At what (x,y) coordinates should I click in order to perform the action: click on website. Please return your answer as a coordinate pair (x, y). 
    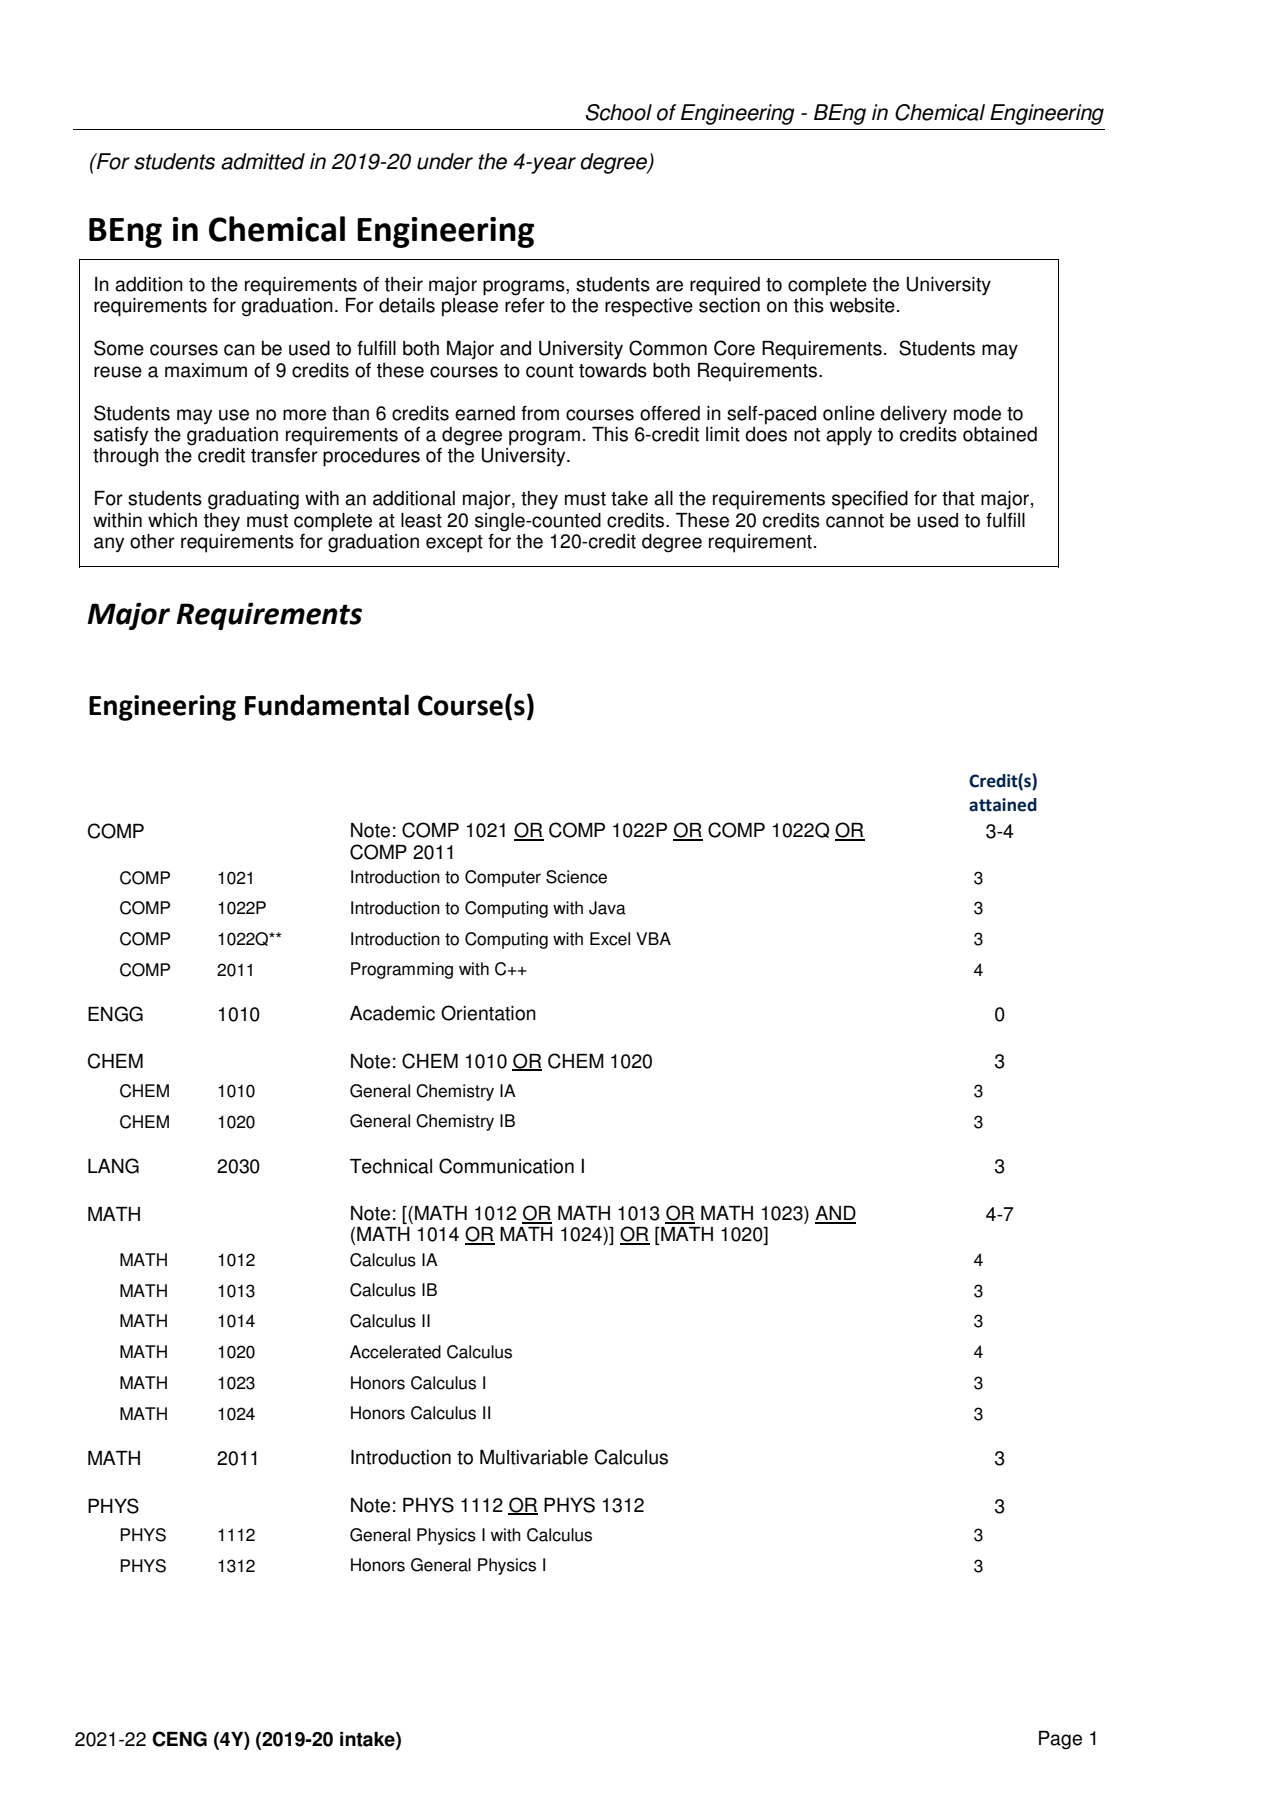
    Looking at the image, I should click on (862, 305).
